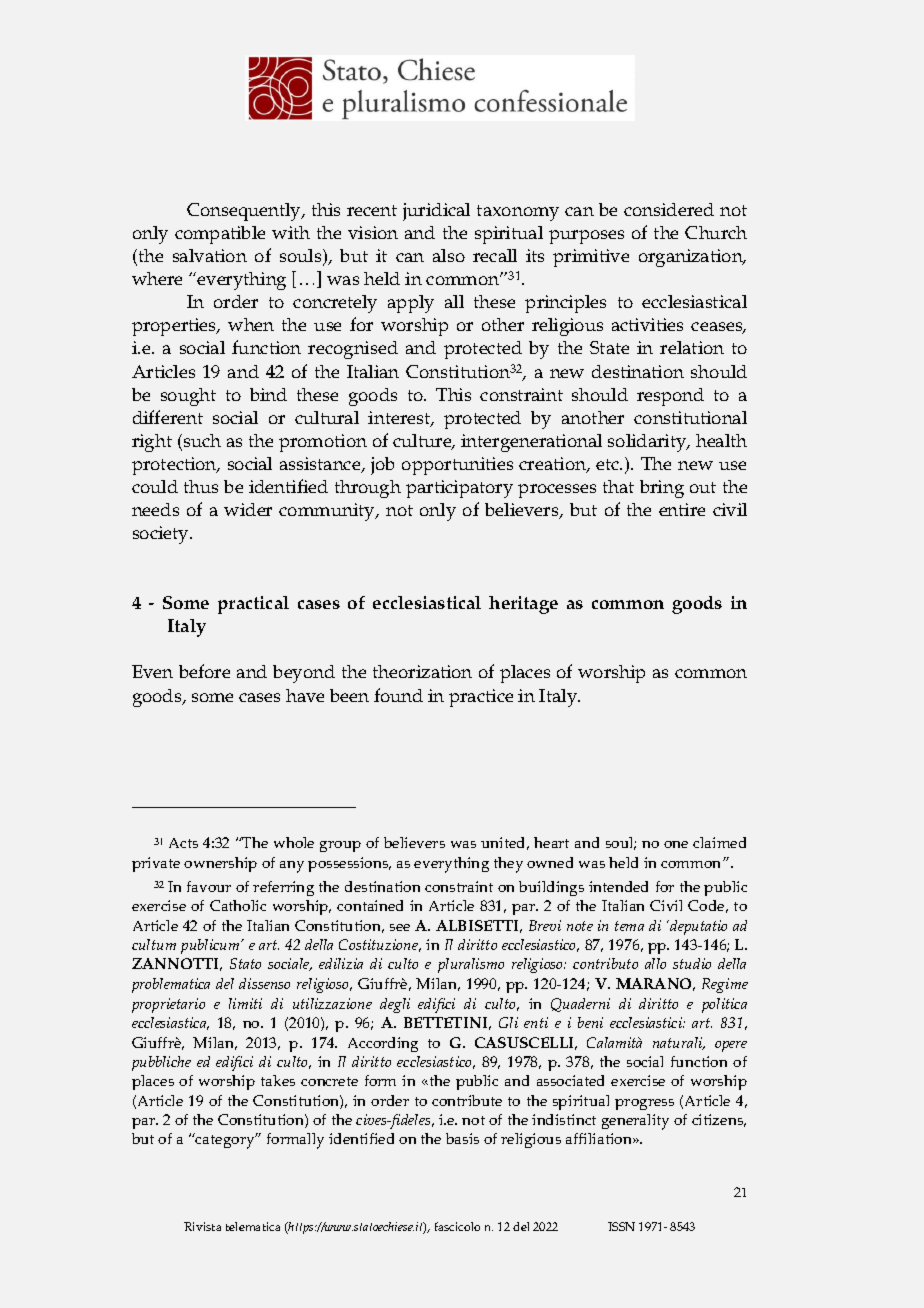 The height and width of the screenshot is (1308, 924). What do you see at coordinates (253, 1226) in the screenshot?
I see `telematica` at bounding box center [253, 1226].
